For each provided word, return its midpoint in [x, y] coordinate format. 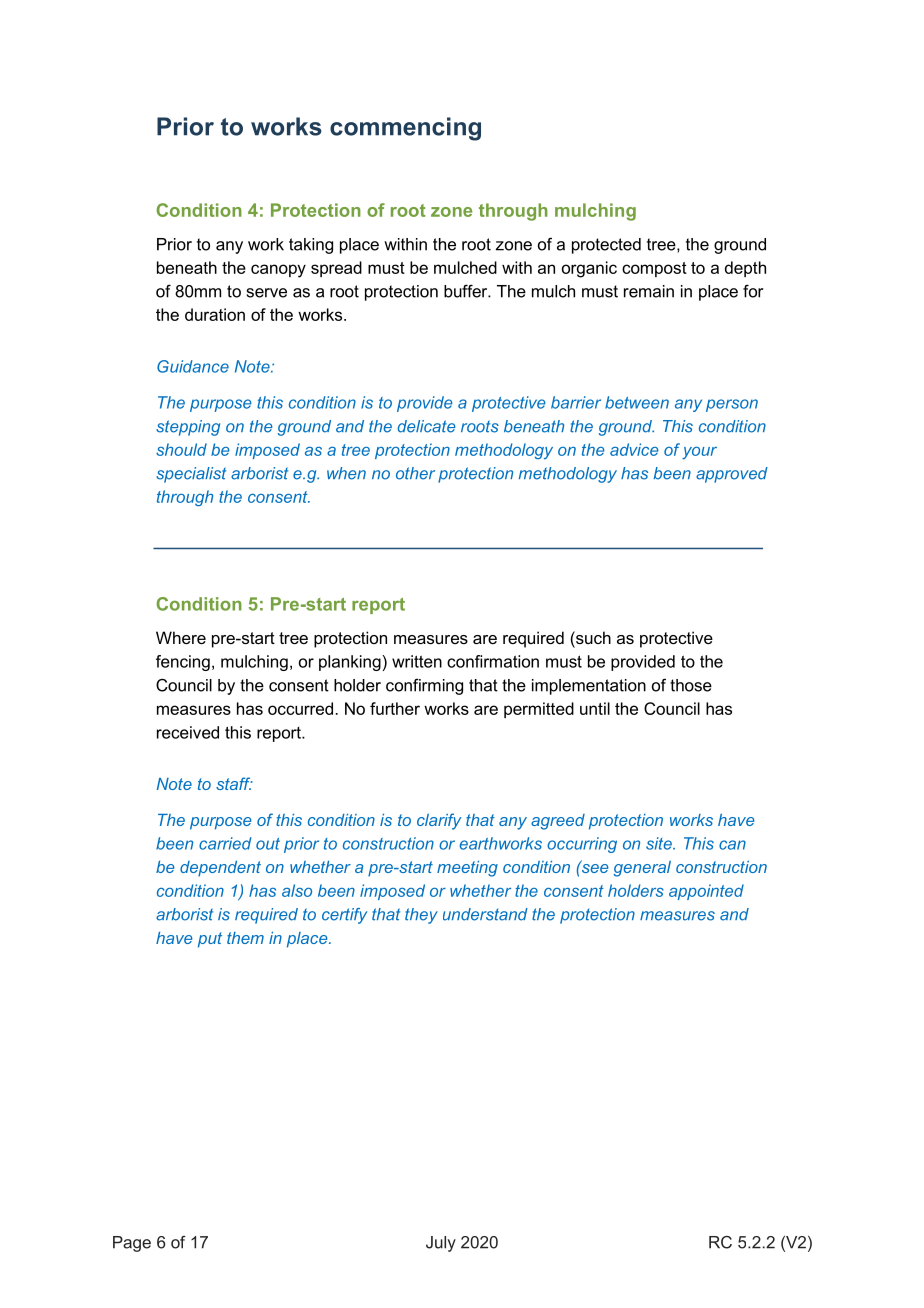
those [691, 685]
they [421, 916]
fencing [183, 663]
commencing [405, 129]
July [441, 1244]
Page [132, 1244]
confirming [424, 687]
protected [606, 246]
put [210, 940]
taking [311, 246]
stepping [188, 428]
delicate [426, 426]
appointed [706, 892]
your [699, 453]
